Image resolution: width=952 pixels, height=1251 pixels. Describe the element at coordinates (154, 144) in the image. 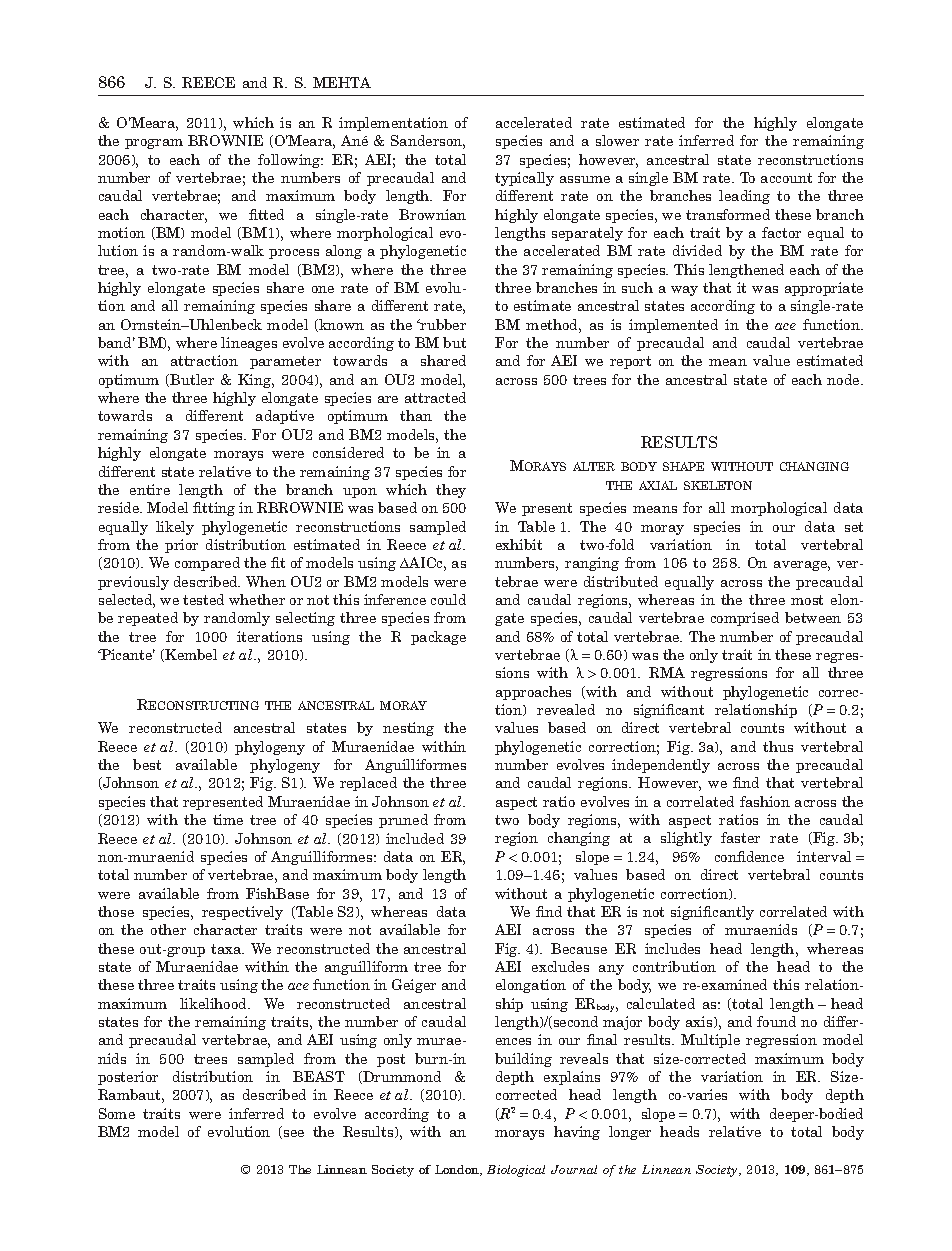

I see `program` at that location.
